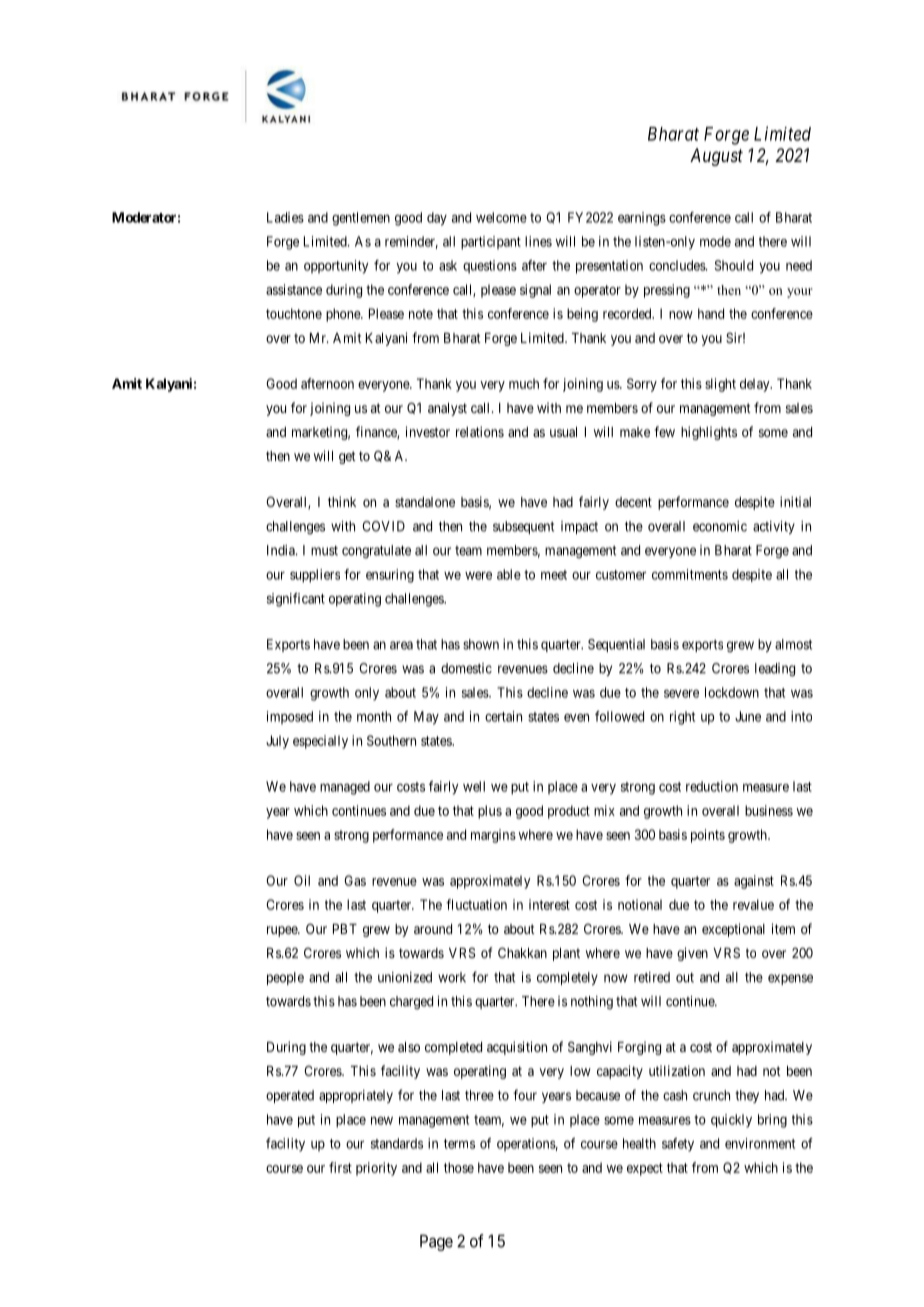  What do you see at coordinates (285, 978) in the screenshot?
I see `people` at bounding box center [285, 978].
